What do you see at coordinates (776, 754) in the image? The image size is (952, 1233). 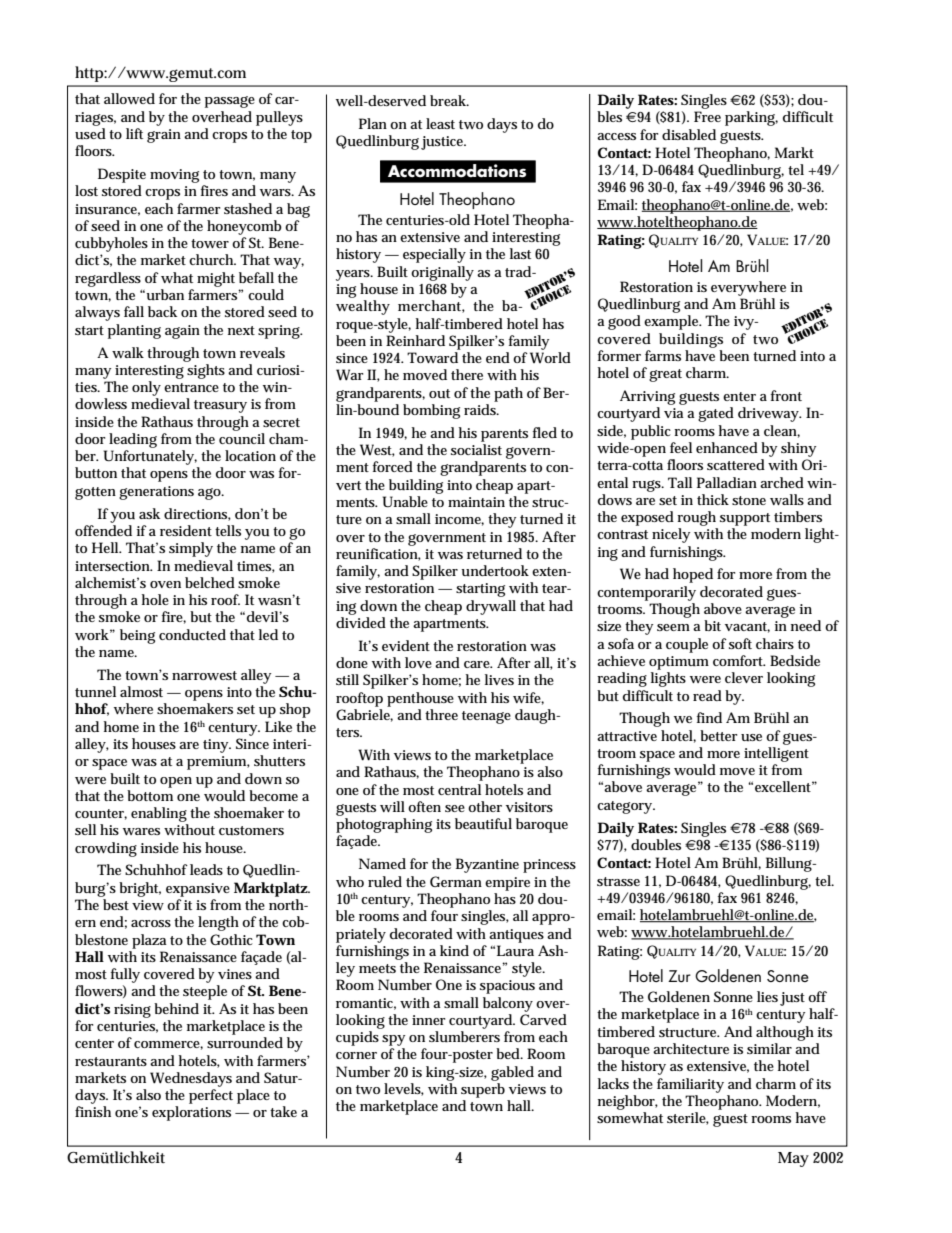 I see `intelligent` at bounding box center [776, 754].
